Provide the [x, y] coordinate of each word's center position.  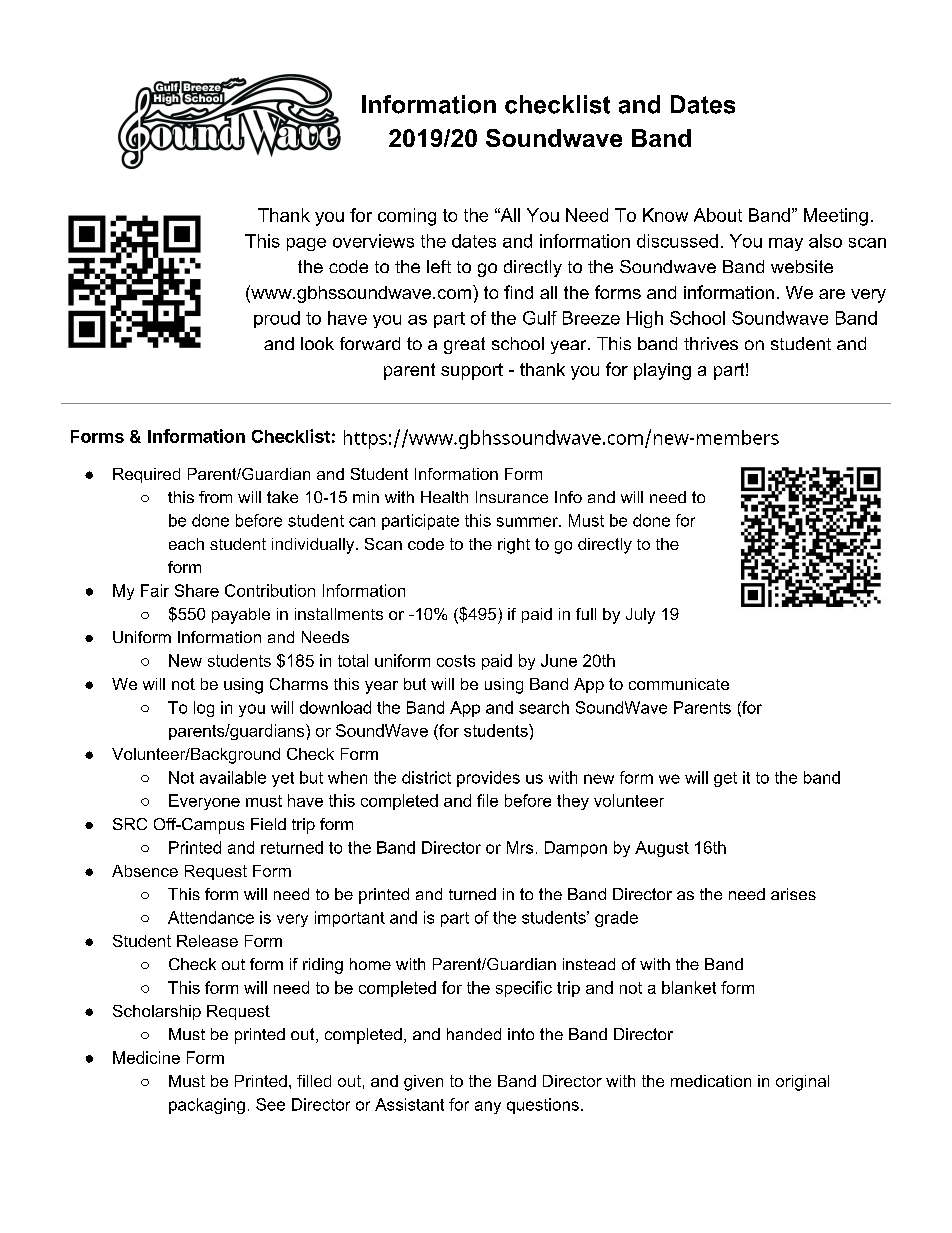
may [786, 244]
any [488, 1107]
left [439, 266]
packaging [207, 1106]
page [306, 244]
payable [241, 616]
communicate [679, 684]
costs [456, 661]
